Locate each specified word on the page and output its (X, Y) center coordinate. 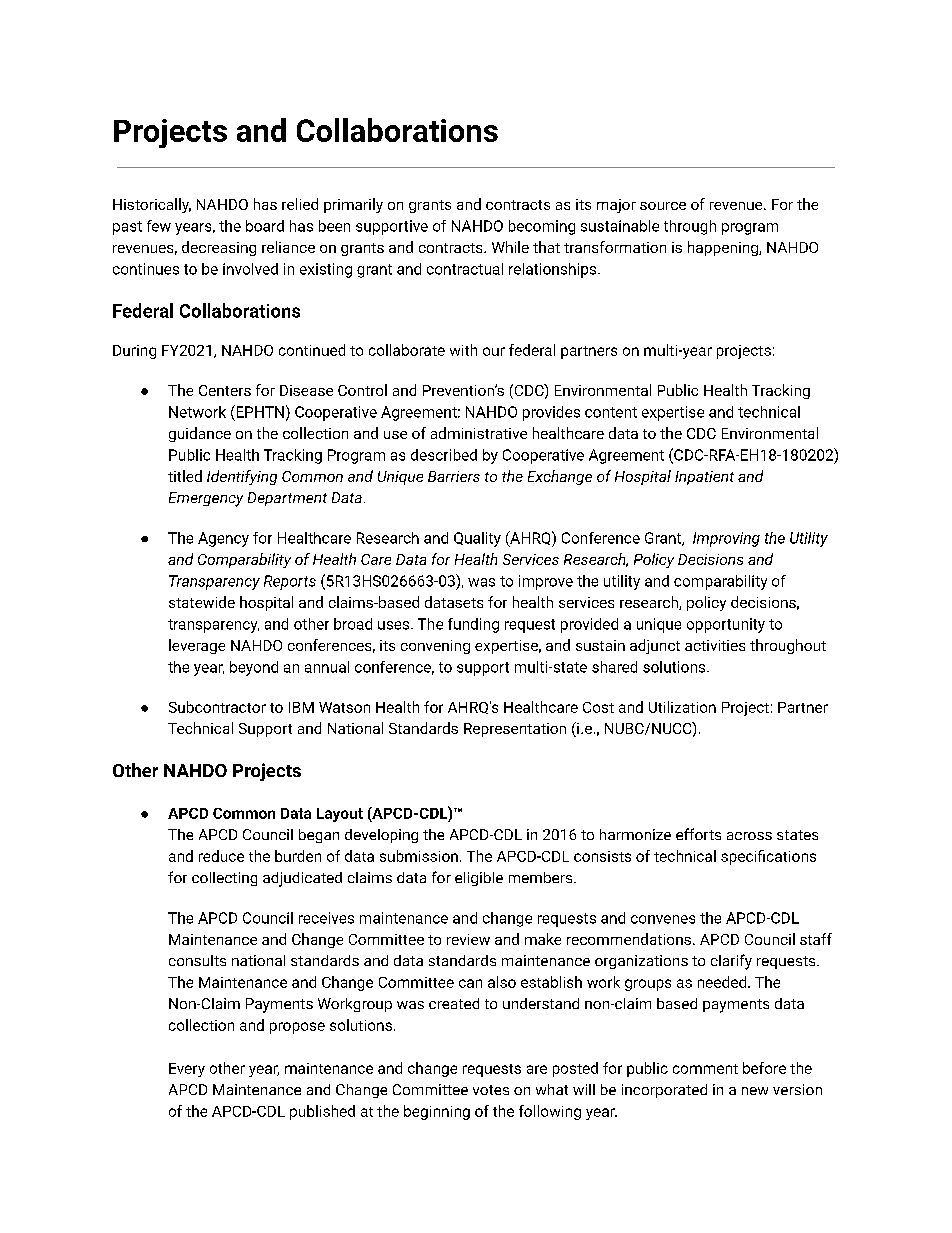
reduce (221, 856)
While (510, 247)
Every (187, 1070)
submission (419, 856)
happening (724, 248)
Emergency (206, 499)
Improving (726, 539)
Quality (477, 539)
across (749, 836)
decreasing (219, 248)
